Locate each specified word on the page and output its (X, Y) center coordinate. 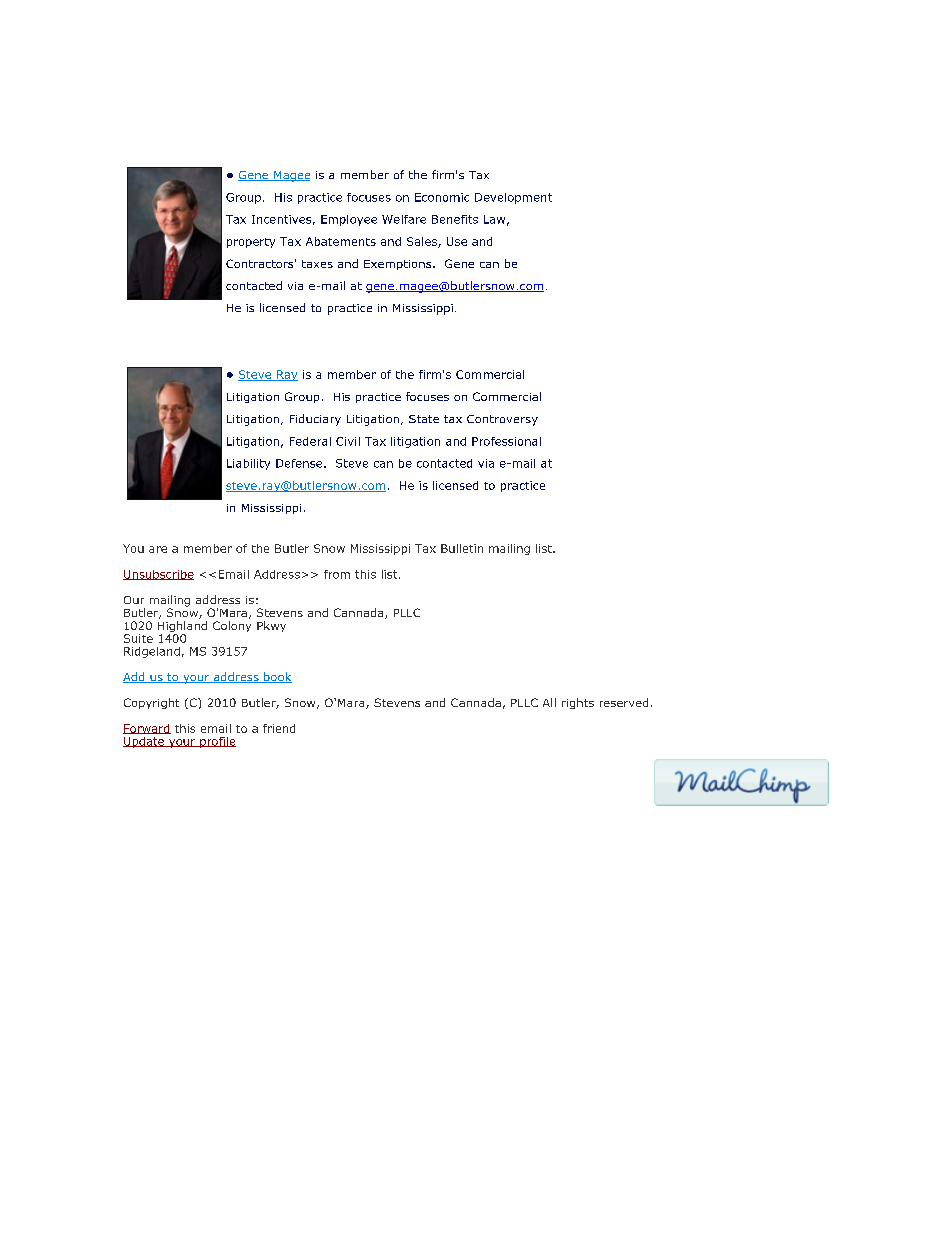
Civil (348, 441)
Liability (248, 464)
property (251, 243)
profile (217, 742)
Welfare (404, 219)
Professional (506, 441)
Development (513, 198)
